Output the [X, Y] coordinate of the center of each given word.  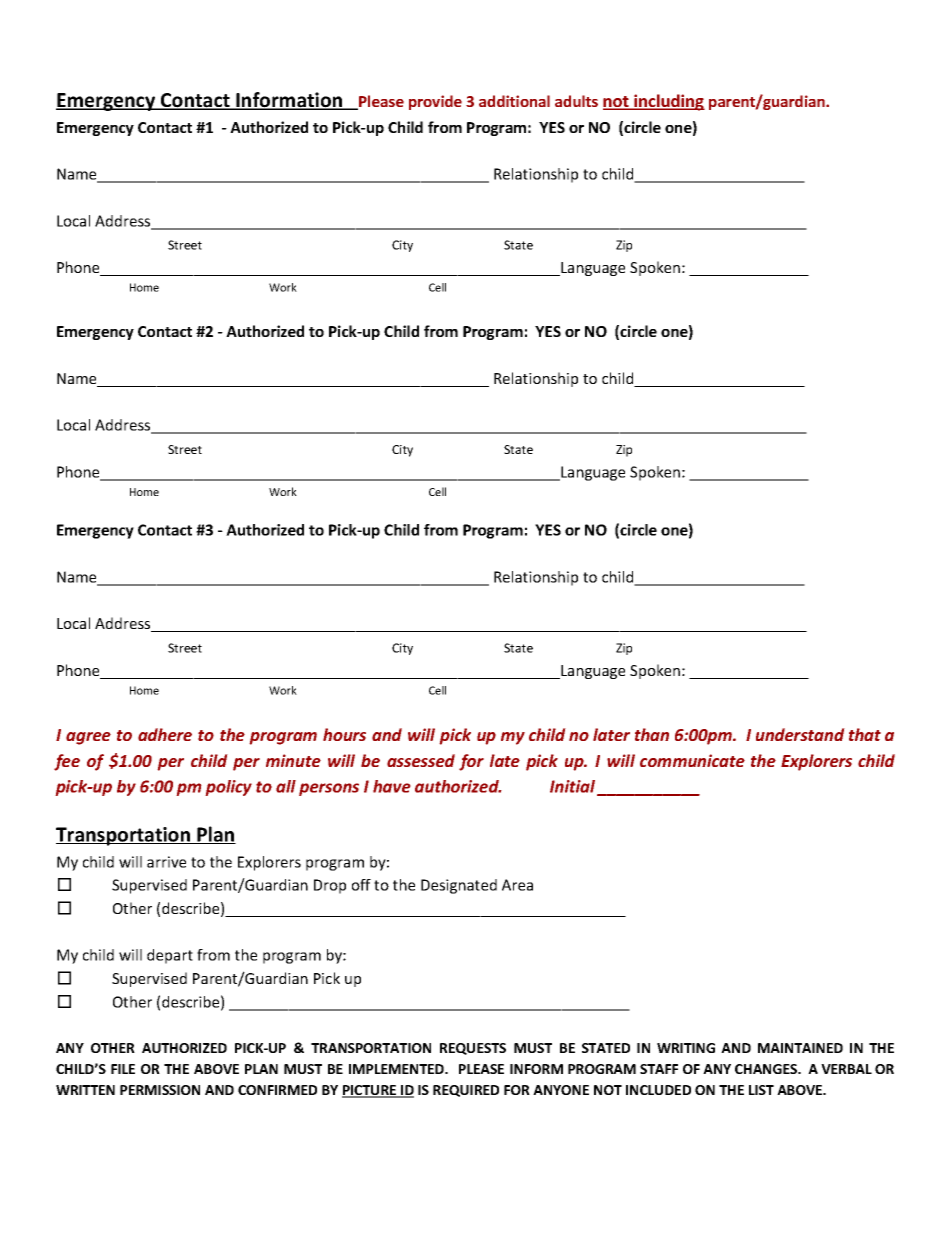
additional [514, 101]
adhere [165, 734]
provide [435, 102]
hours [344, 734]
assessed [421, 760]
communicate [692, 760]
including [668, 102]
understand [800, 734]
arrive [166, 862]
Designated [459, 886]
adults [576, 101]
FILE [123, 1069]
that [865, 734]
